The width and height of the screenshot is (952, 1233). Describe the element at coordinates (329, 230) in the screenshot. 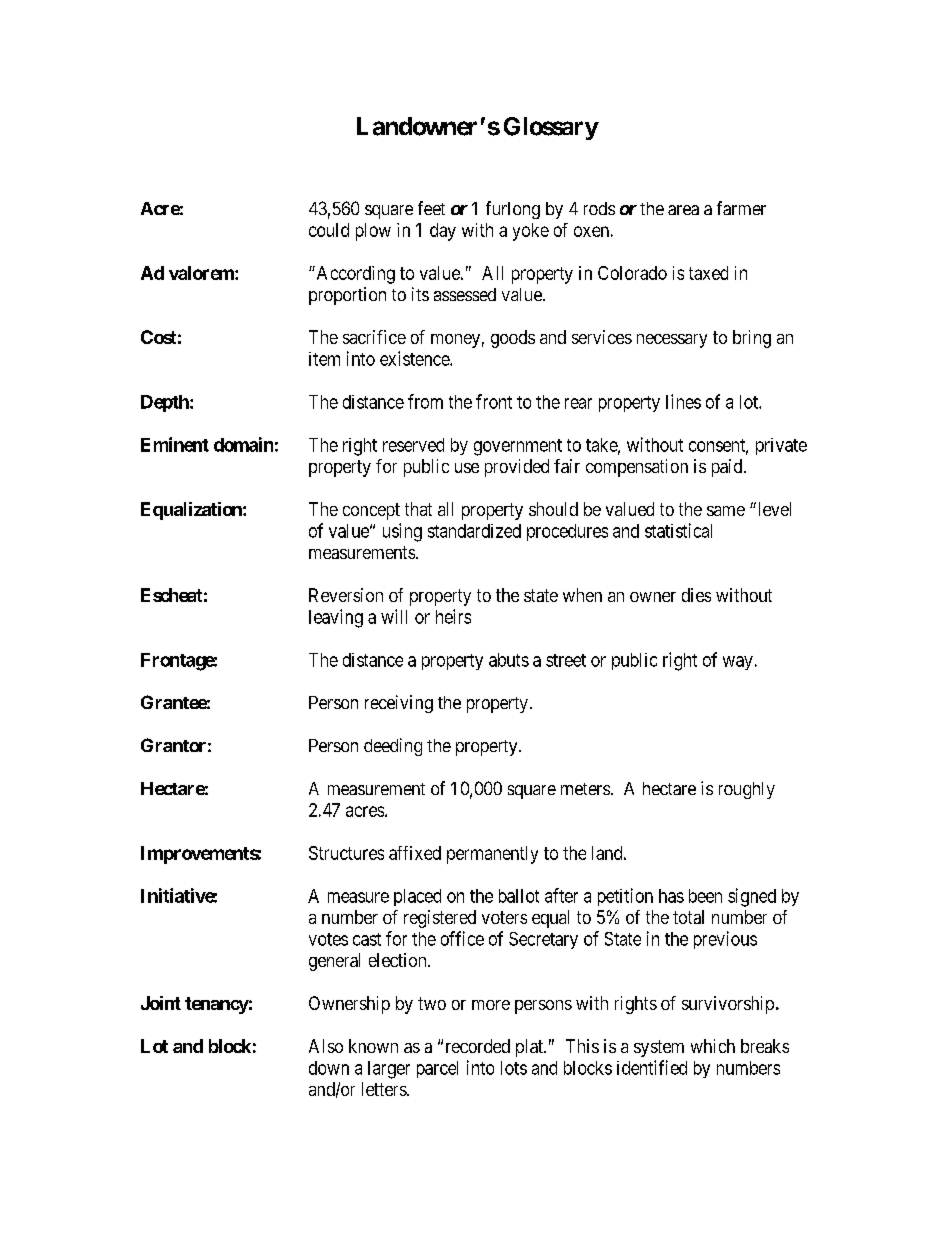

I see `could` at that location.
